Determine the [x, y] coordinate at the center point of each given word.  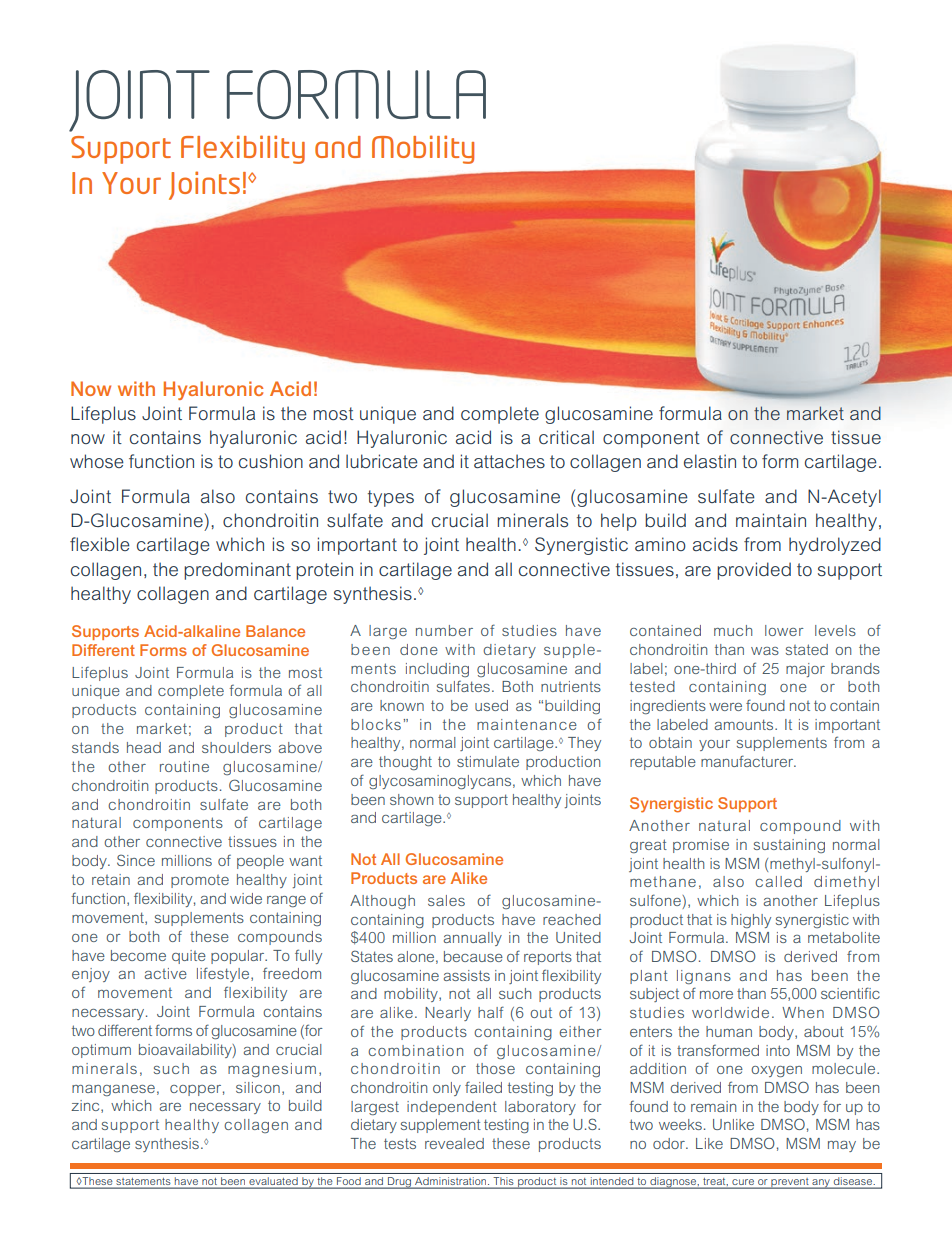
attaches [509, 461]
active [166, 973]
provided [754, 571]
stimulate [488, 761]
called [778, 881]
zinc [86, 1106]
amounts [745, 724]
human [729, 1031]
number [444, 630]
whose [97, 461]
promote [200, 881]
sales [446, 900]
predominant [237, 571]
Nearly [448, 1014]
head [144, 747]
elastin [710, 461]
